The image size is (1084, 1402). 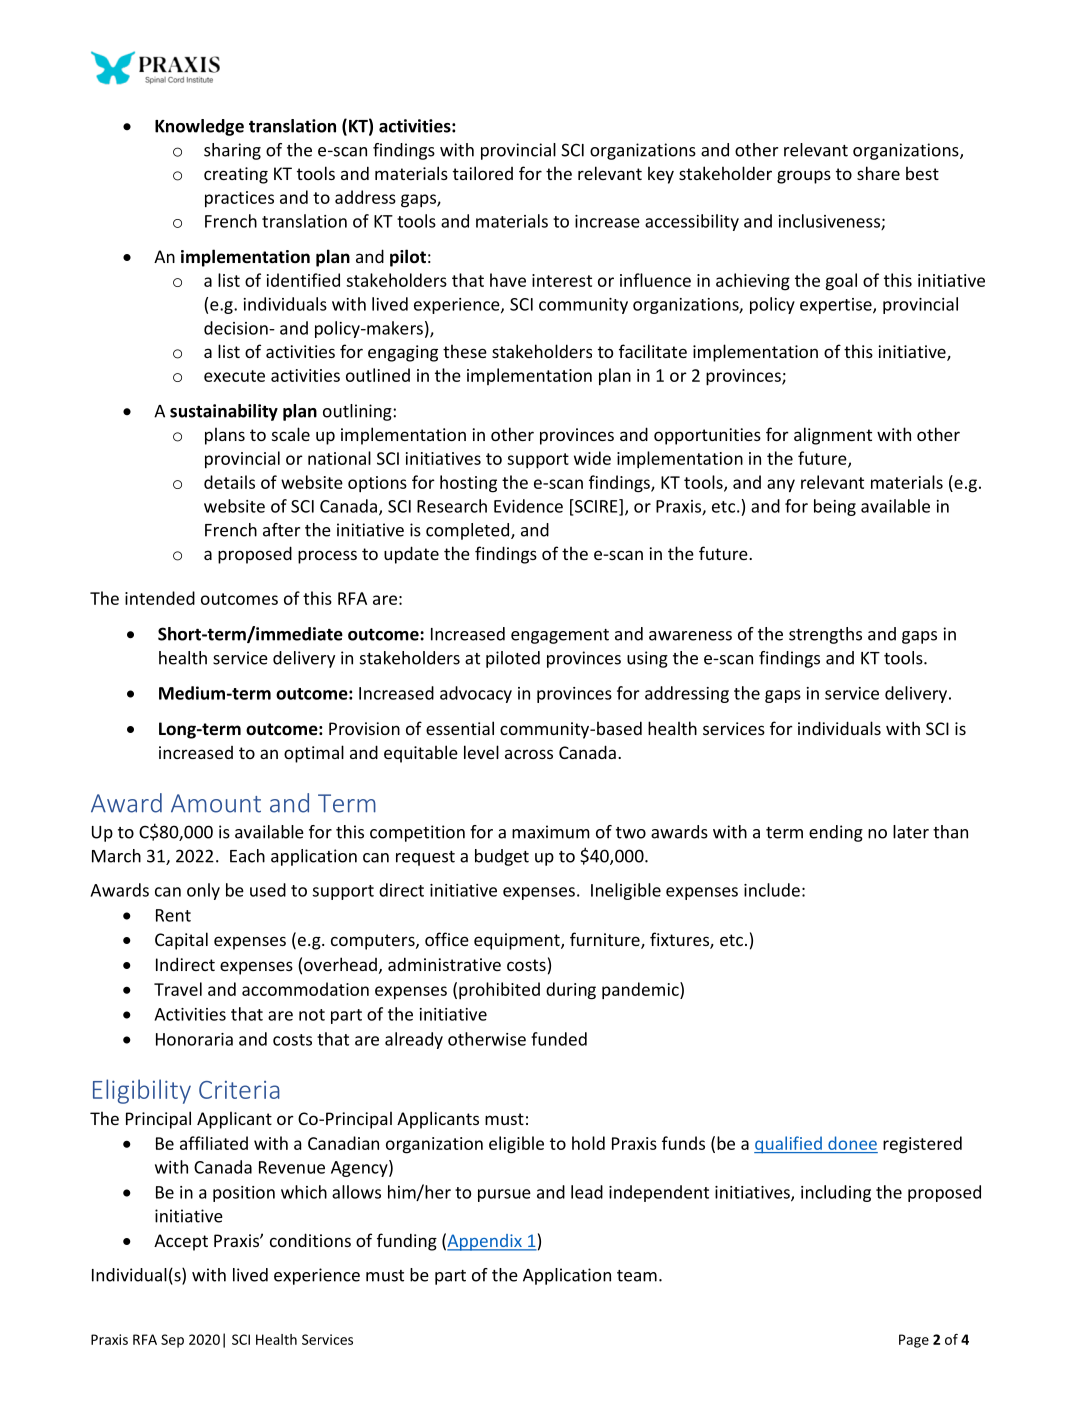 I want to click on these, so click(x=465, y=351).
